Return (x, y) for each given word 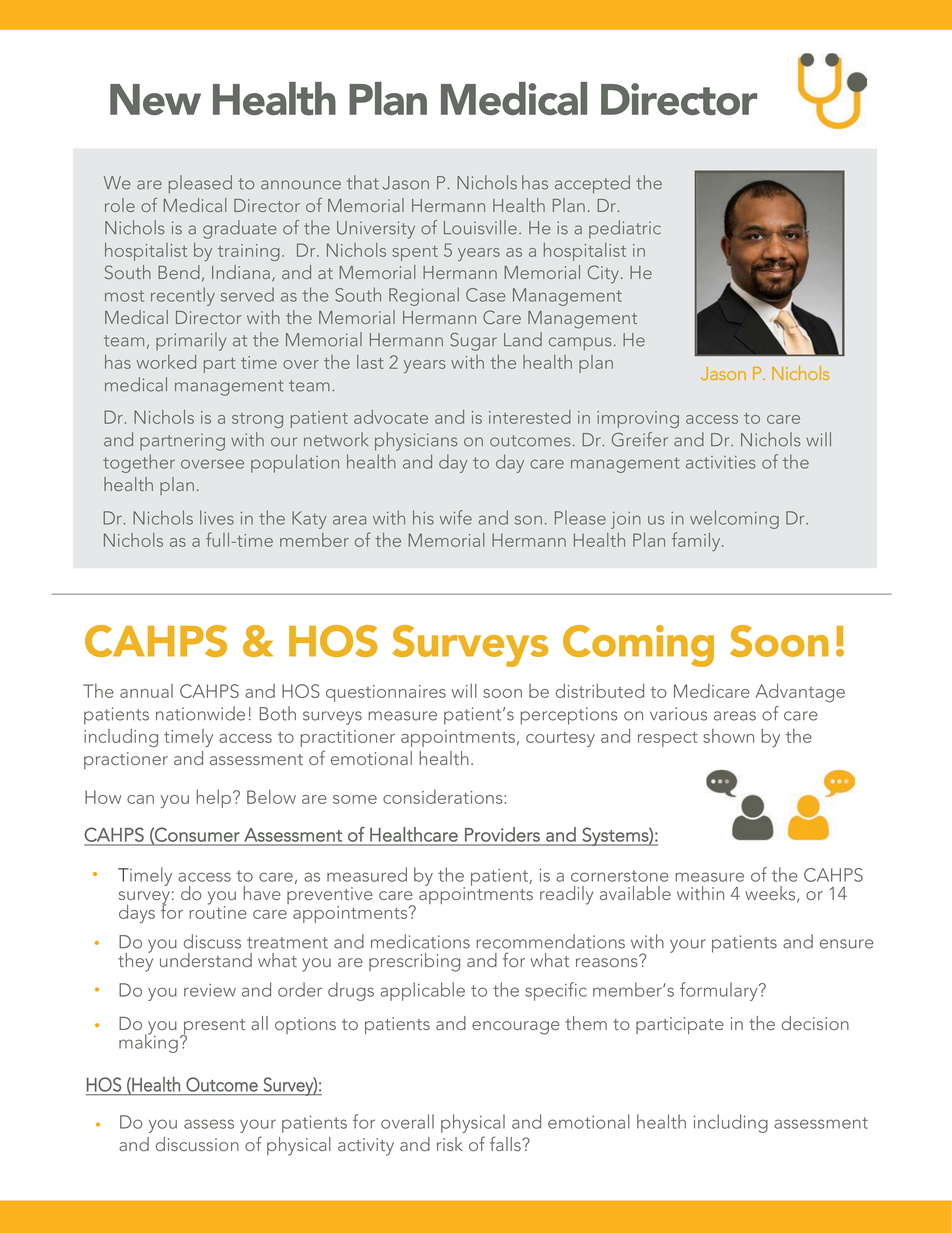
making (148, 1042)
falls (506, 1143)
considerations (444, 797)
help (213, 798)
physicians (416, 441)
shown (728, 736)
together (139, 463)
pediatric (625, 229)
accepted (592, 184)
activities (720, 462)
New (155, 99)
